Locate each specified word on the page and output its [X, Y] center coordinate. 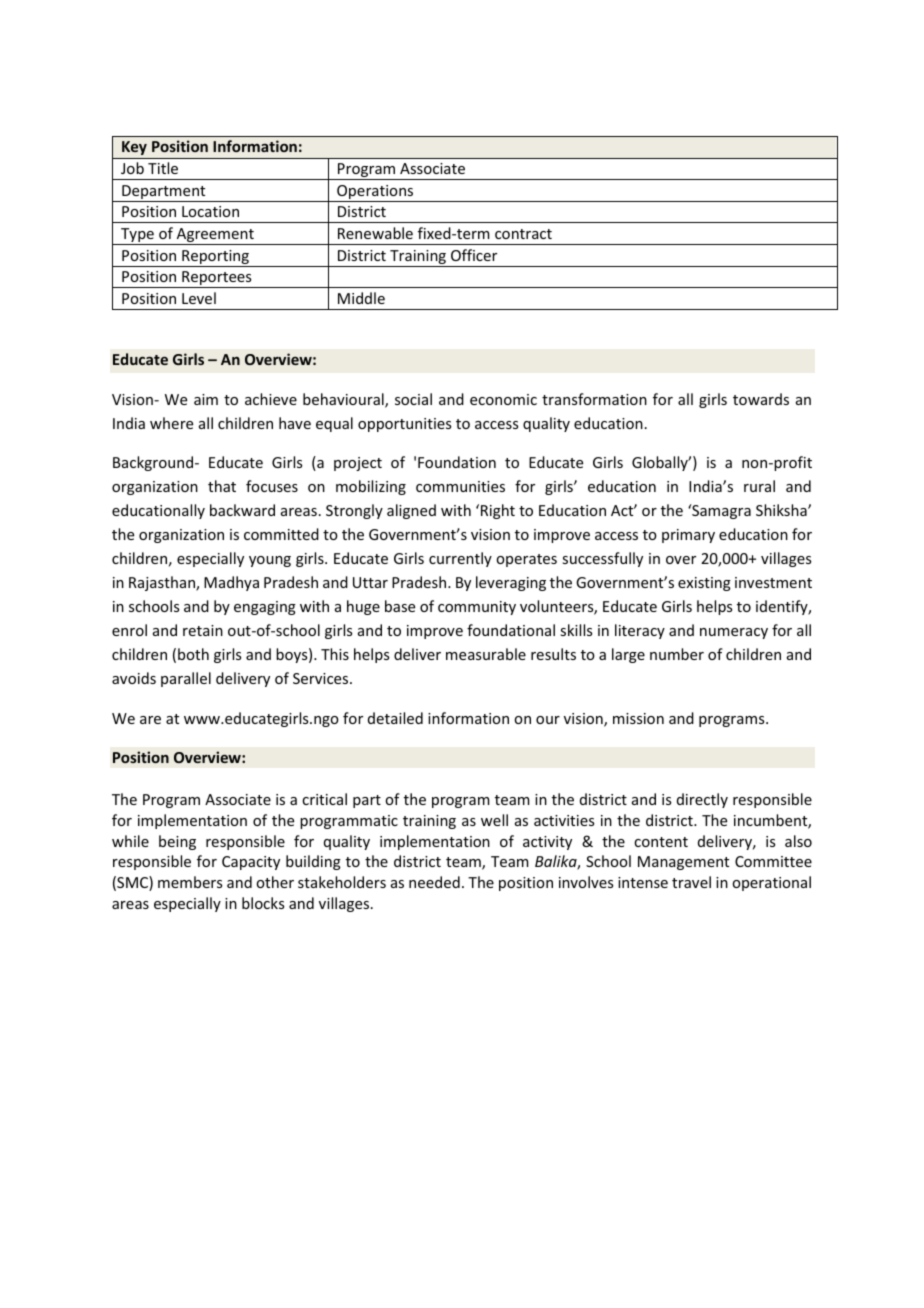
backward [242, 510]
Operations [375, 193]
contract [523, 234]
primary [688, 536]
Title [163, 168]
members [190, 882]
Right [498, 511]
